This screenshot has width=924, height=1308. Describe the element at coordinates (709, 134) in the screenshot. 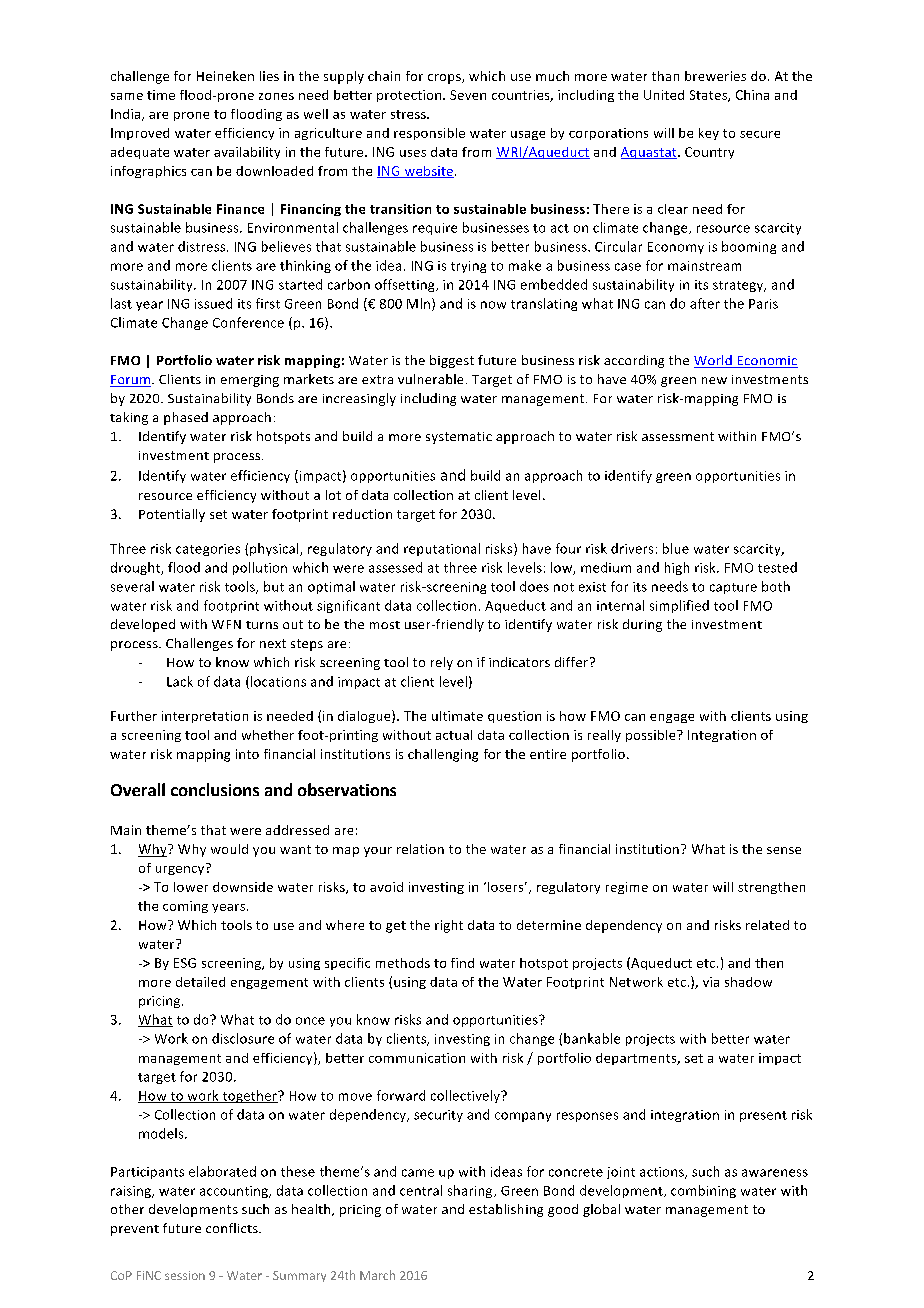

I see `key` at that location.
